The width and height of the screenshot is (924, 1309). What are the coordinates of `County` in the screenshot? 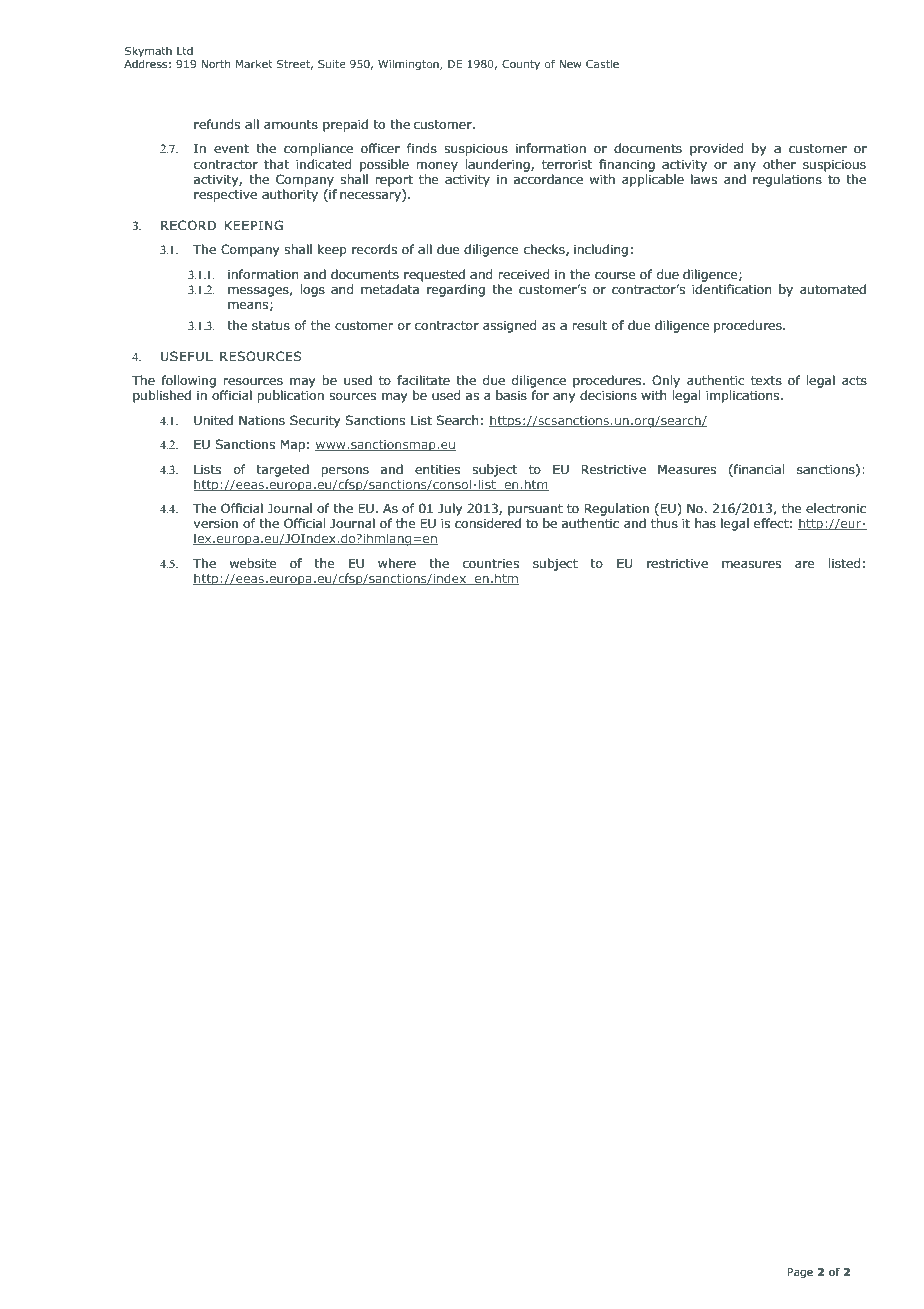 It's located at (521, 65).
